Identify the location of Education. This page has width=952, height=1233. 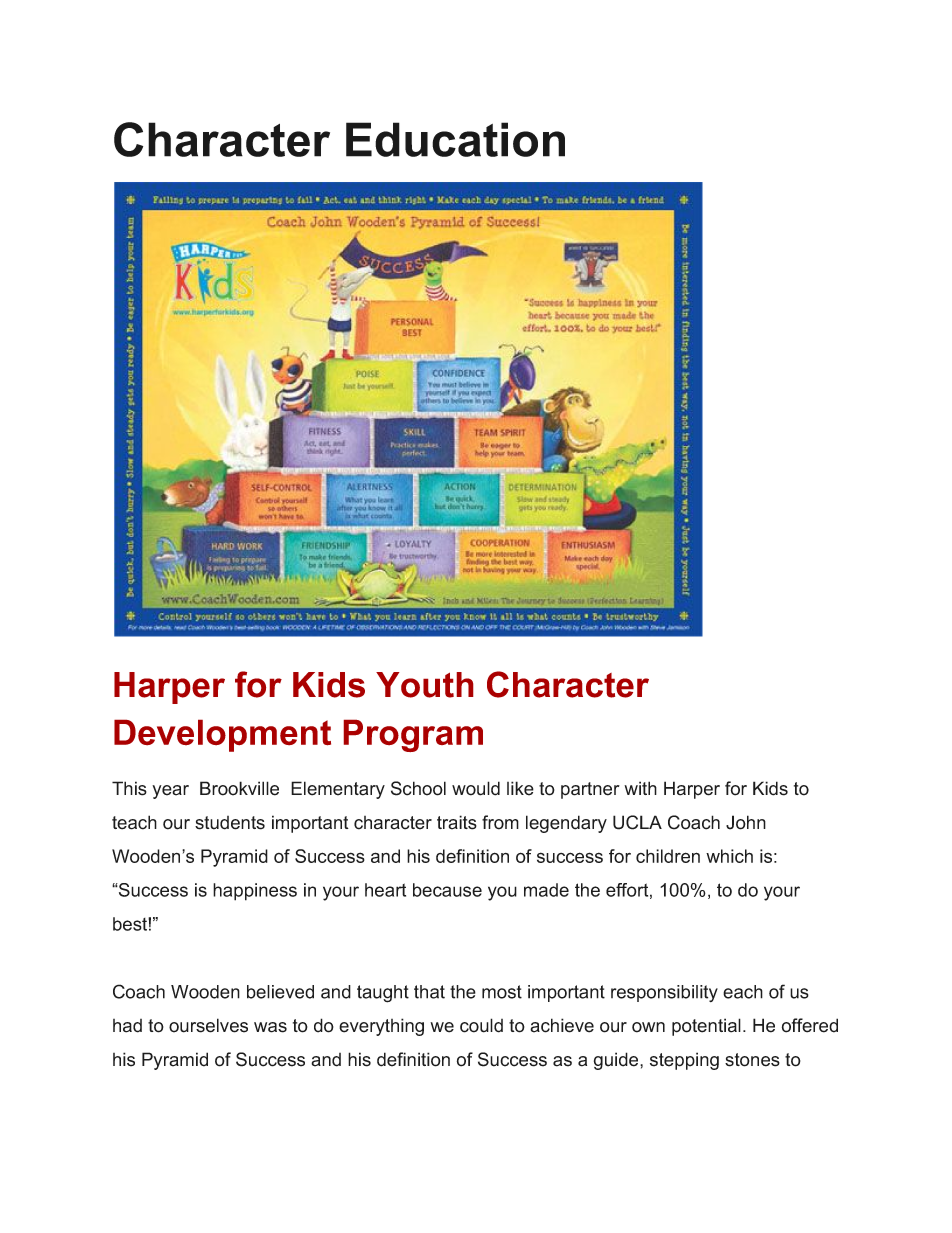
(455, 139).
